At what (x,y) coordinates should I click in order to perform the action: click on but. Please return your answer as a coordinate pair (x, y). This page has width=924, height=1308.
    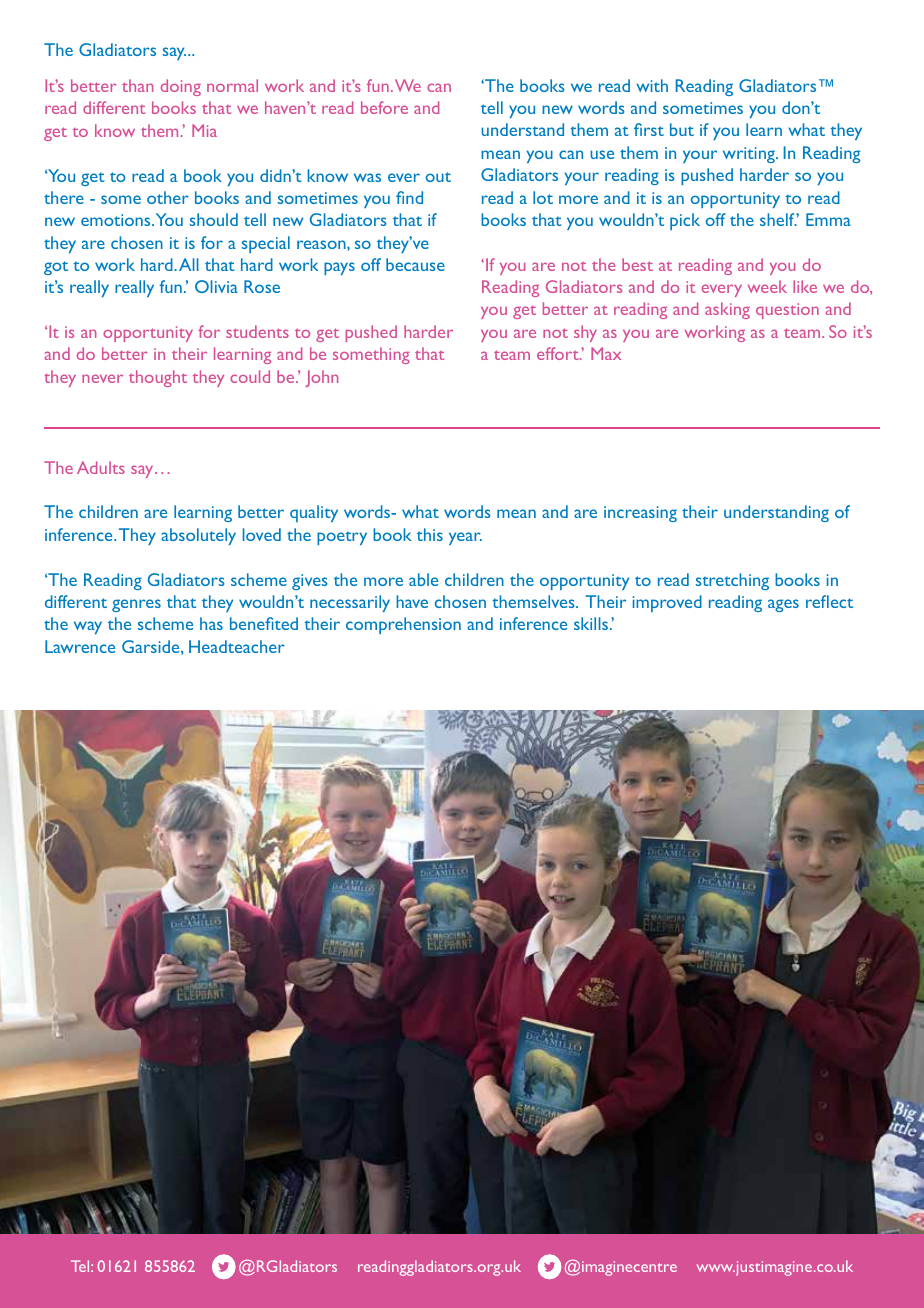
    Looking at the image, I should click on (682, 129).
